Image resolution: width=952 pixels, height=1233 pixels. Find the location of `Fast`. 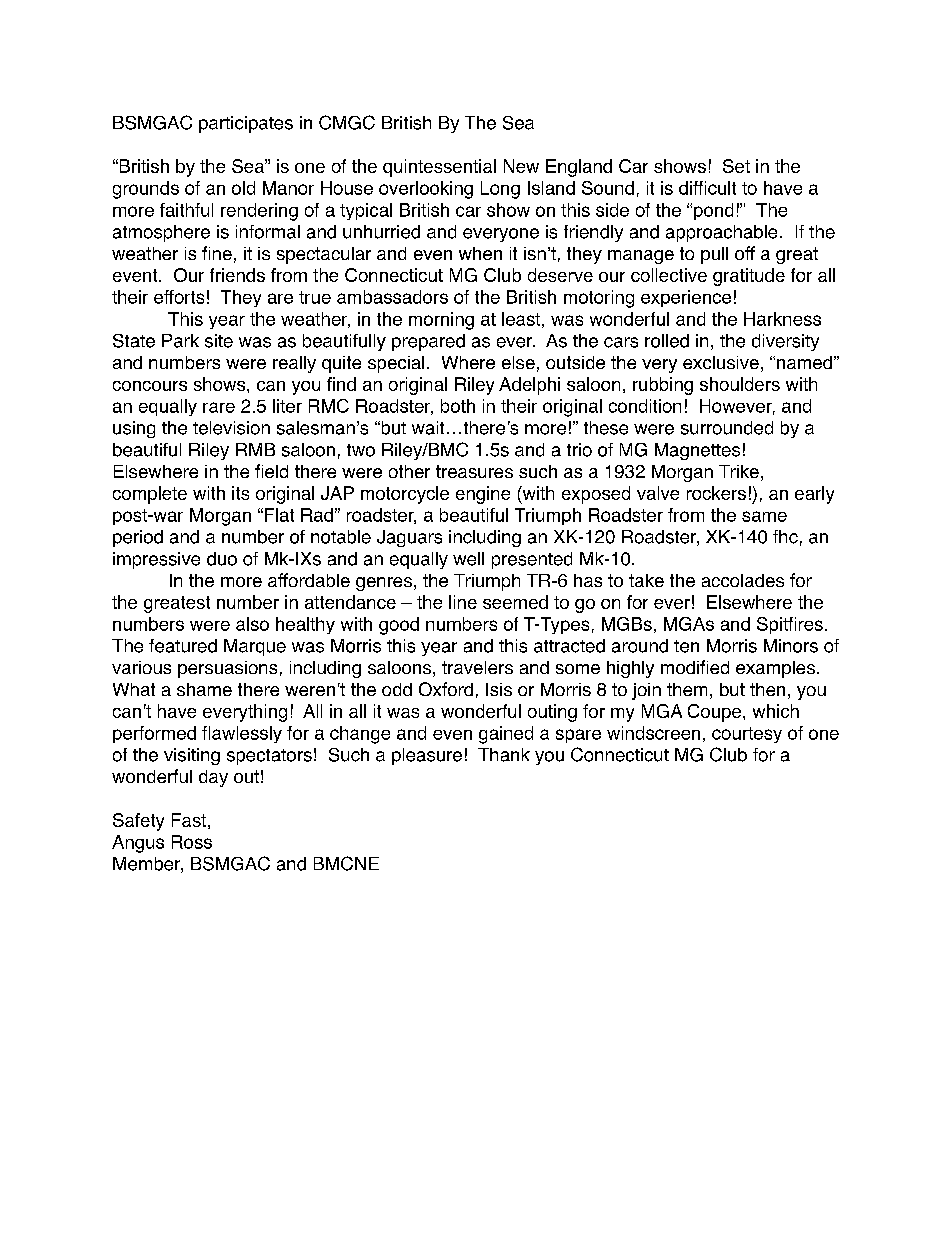

Fast is located at coordinates (189, 820).
